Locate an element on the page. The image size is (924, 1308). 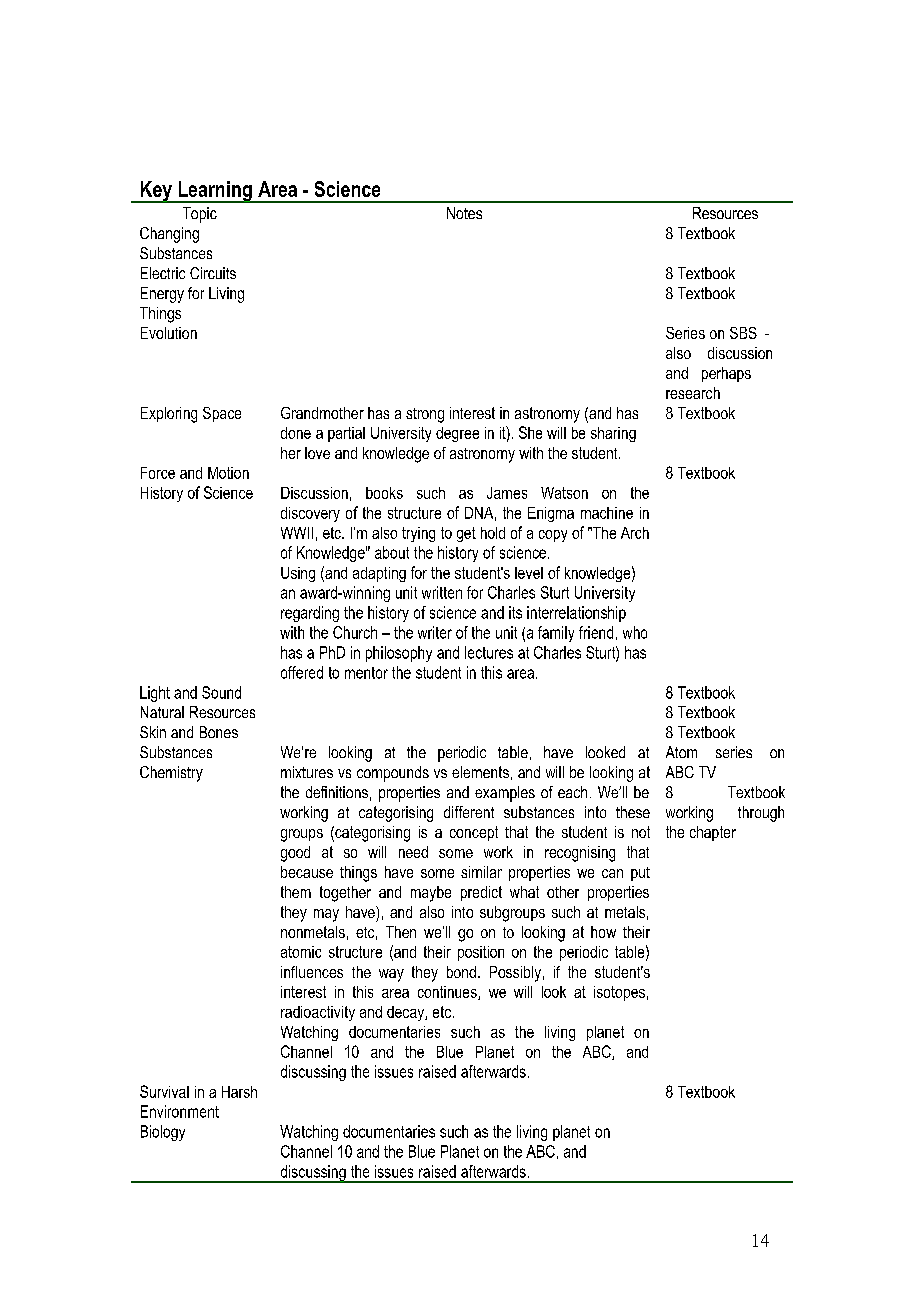
SBS is located at coordinates (743, 333).
